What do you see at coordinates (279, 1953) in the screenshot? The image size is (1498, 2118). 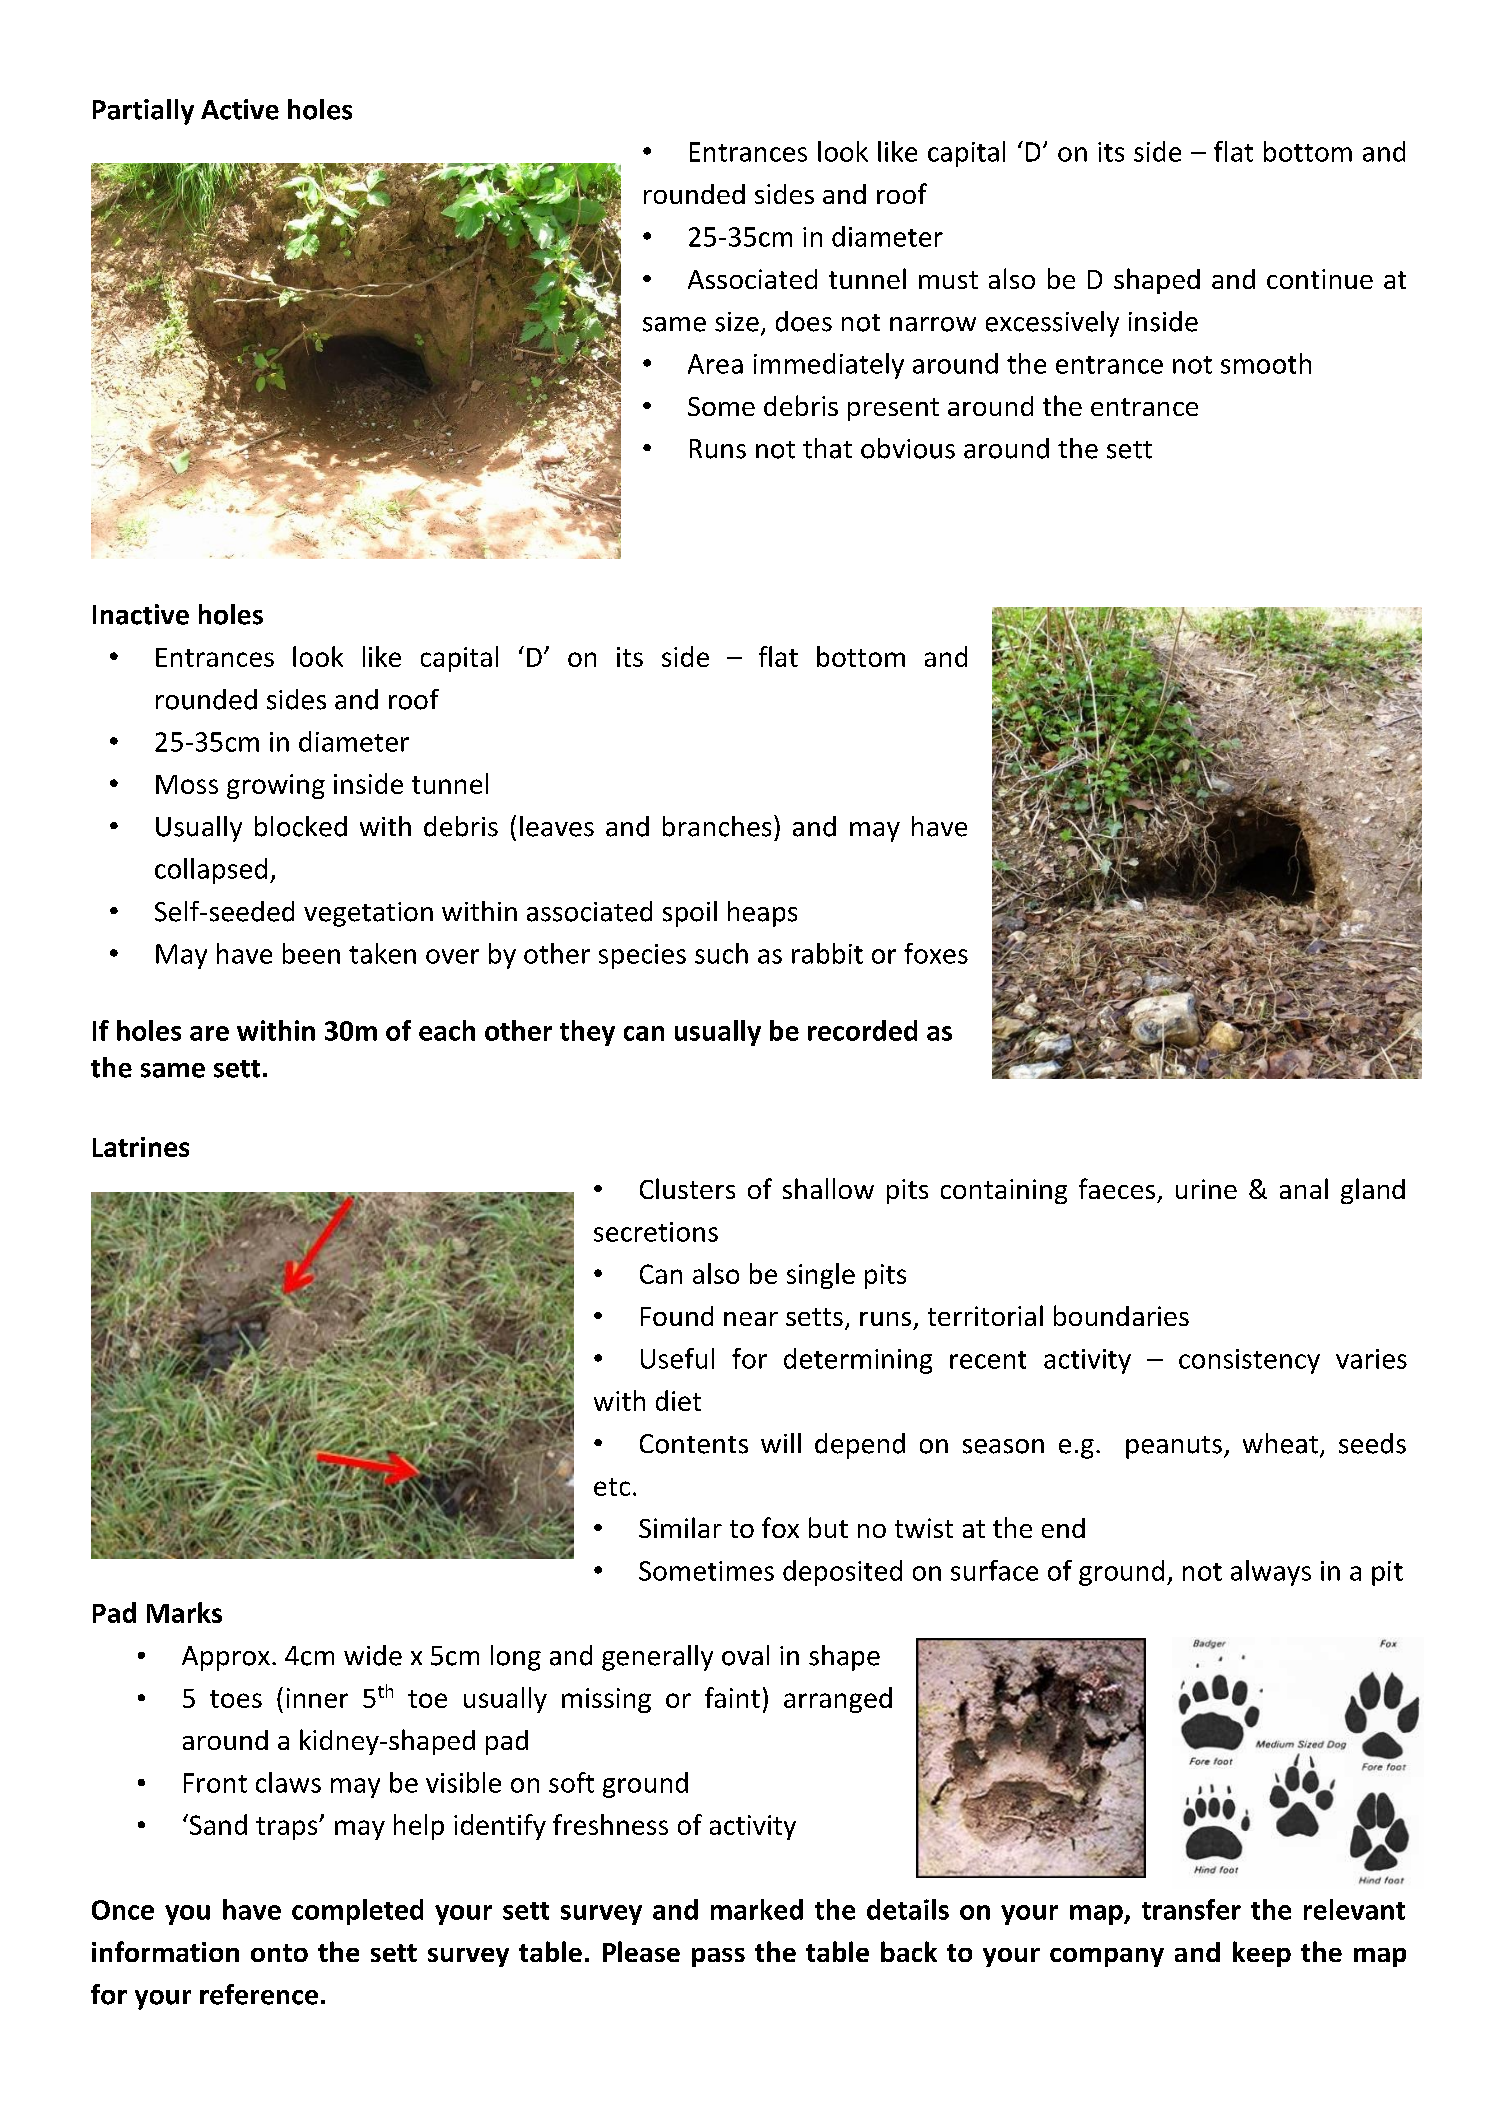 I see `onto` at bounding box center [279, 1953].
